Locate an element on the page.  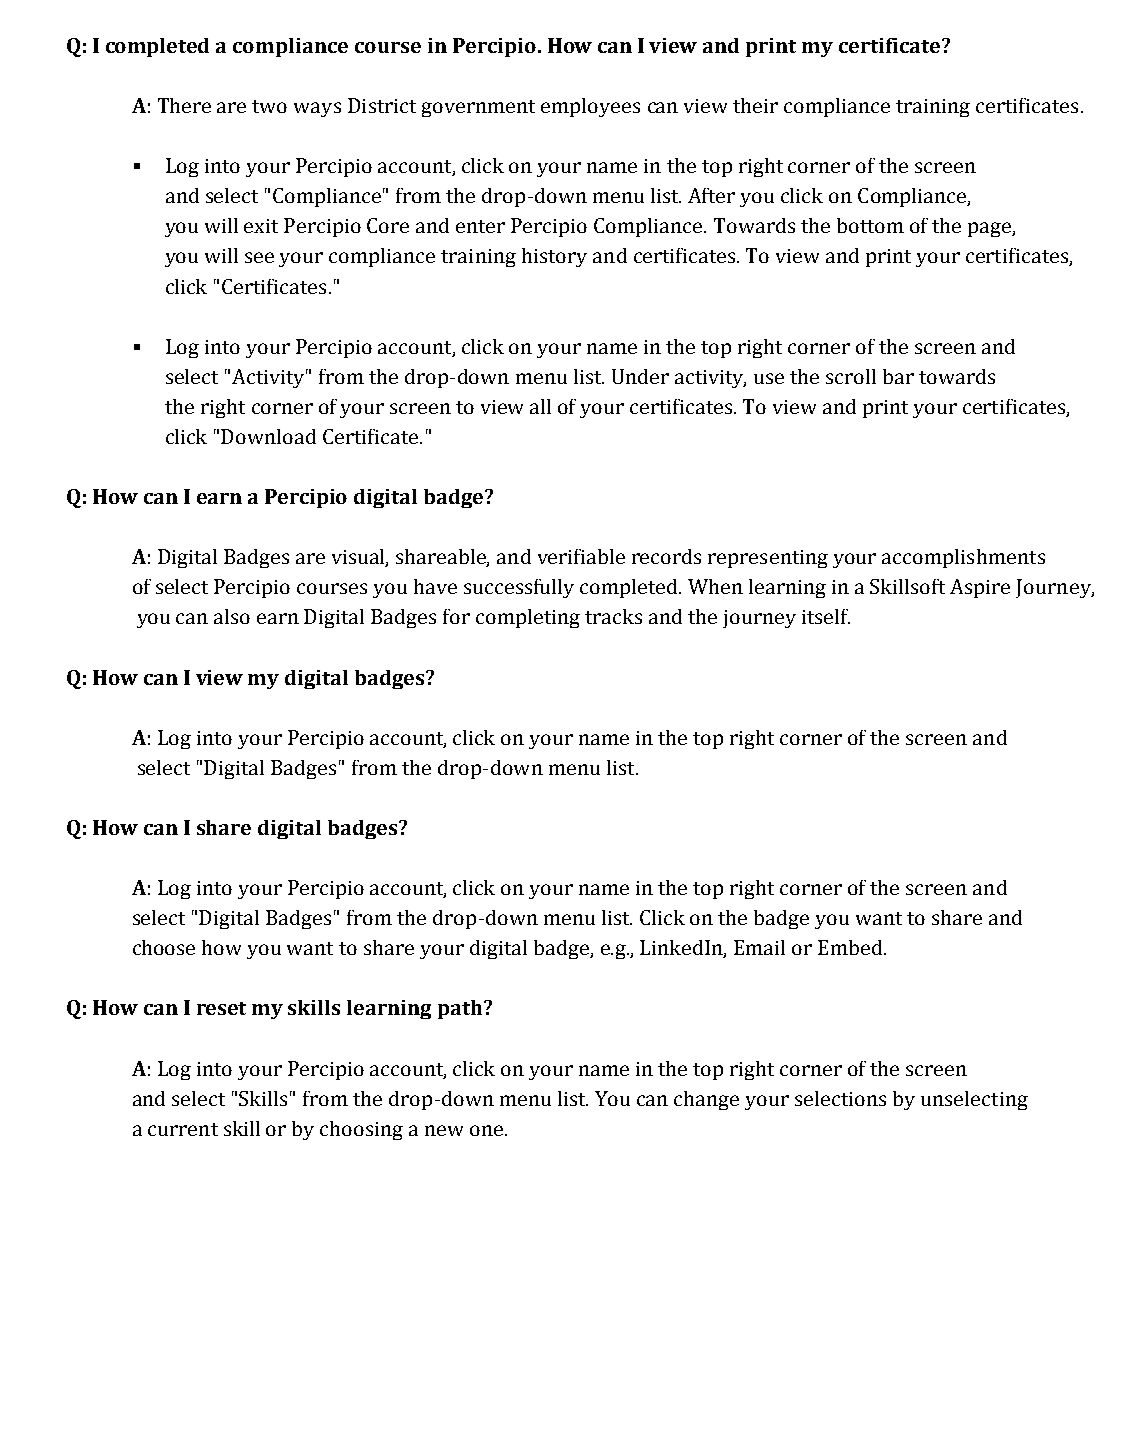
their is located at coordinates (755, 105).
